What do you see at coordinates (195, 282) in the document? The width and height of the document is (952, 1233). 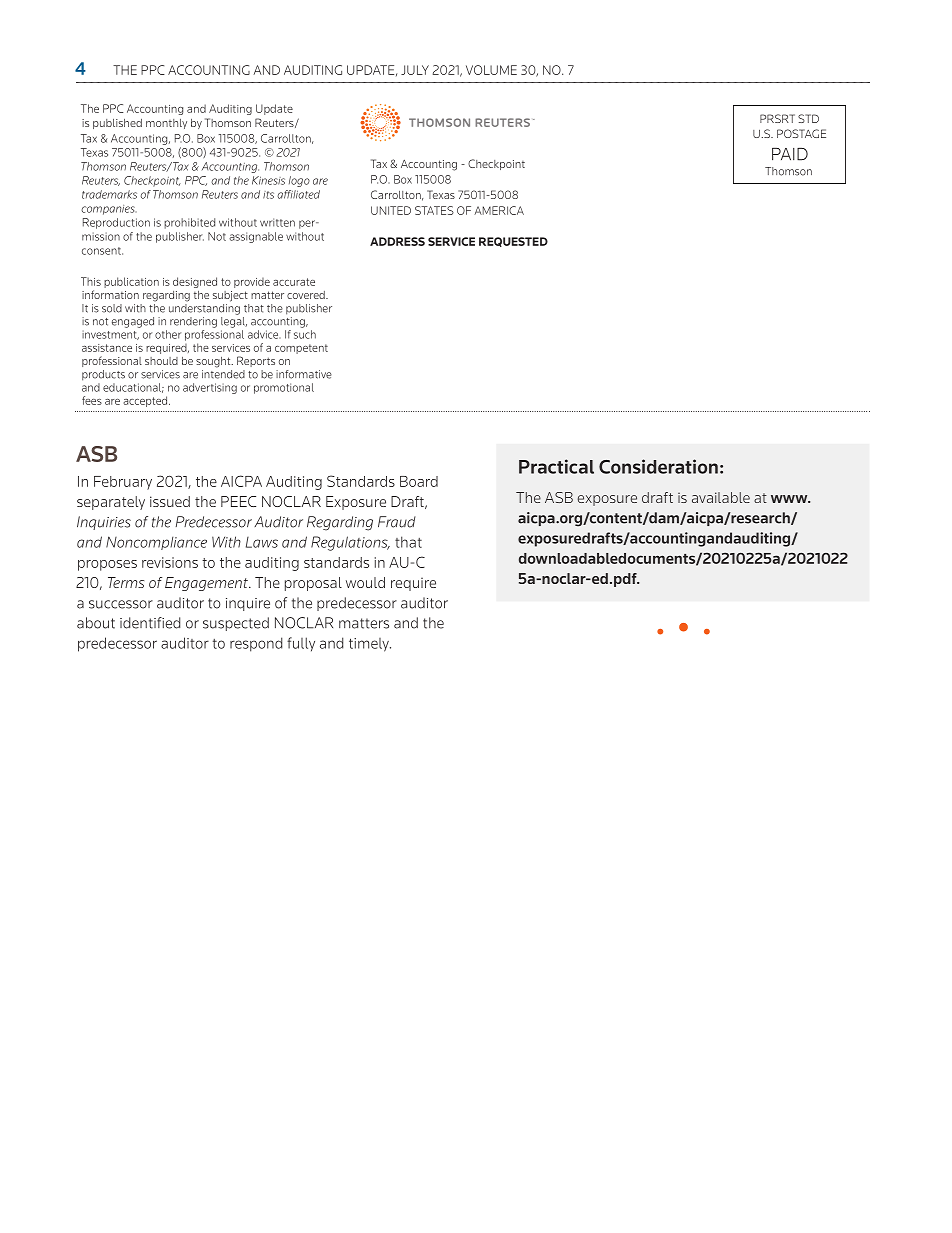 I see `designed` at bounding box center [195, 282].
